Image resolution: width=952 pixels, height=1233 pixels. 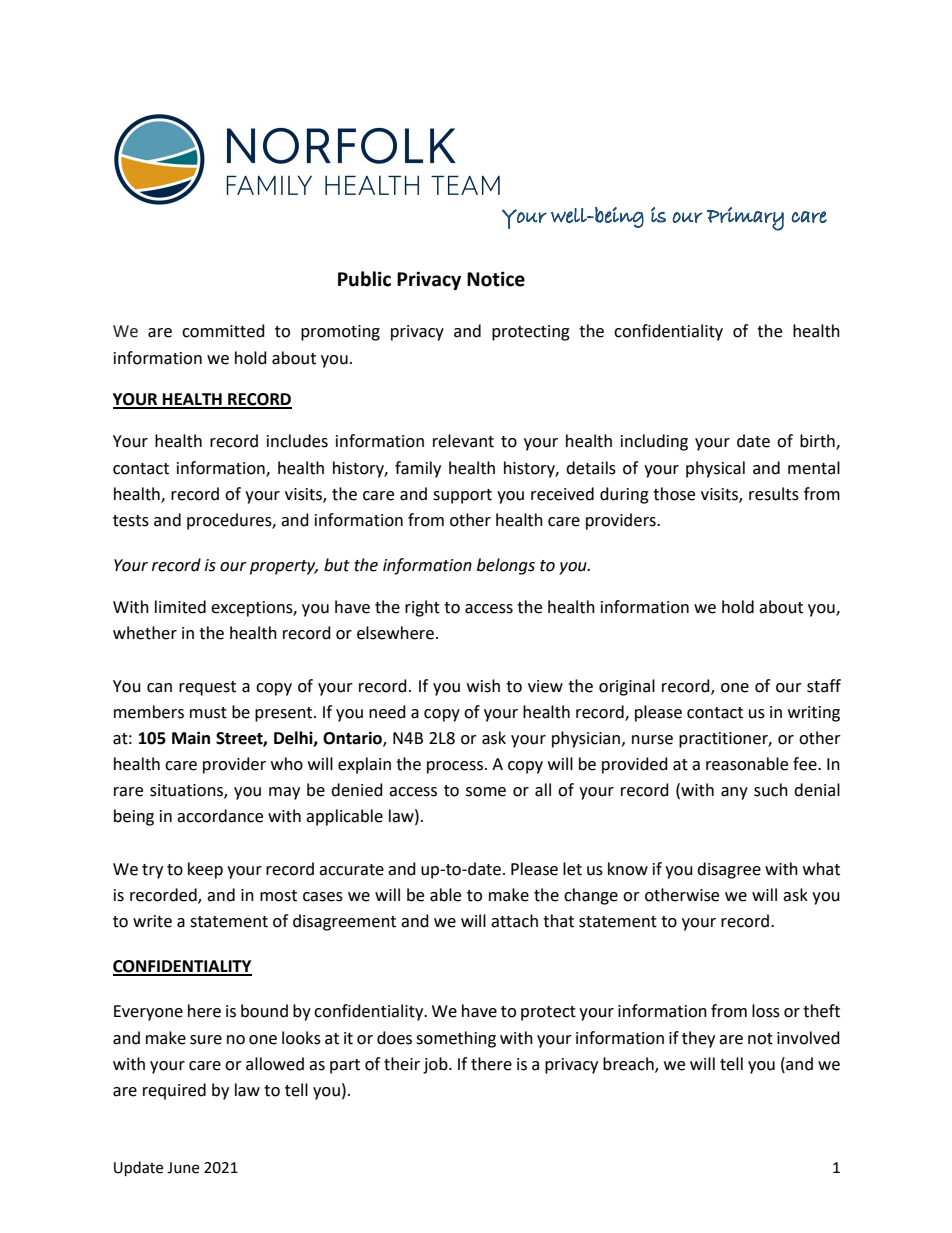 What do you see at coordinates (572, 869) in the screenshot?
I see `let` at bounding box center [572, 869].
